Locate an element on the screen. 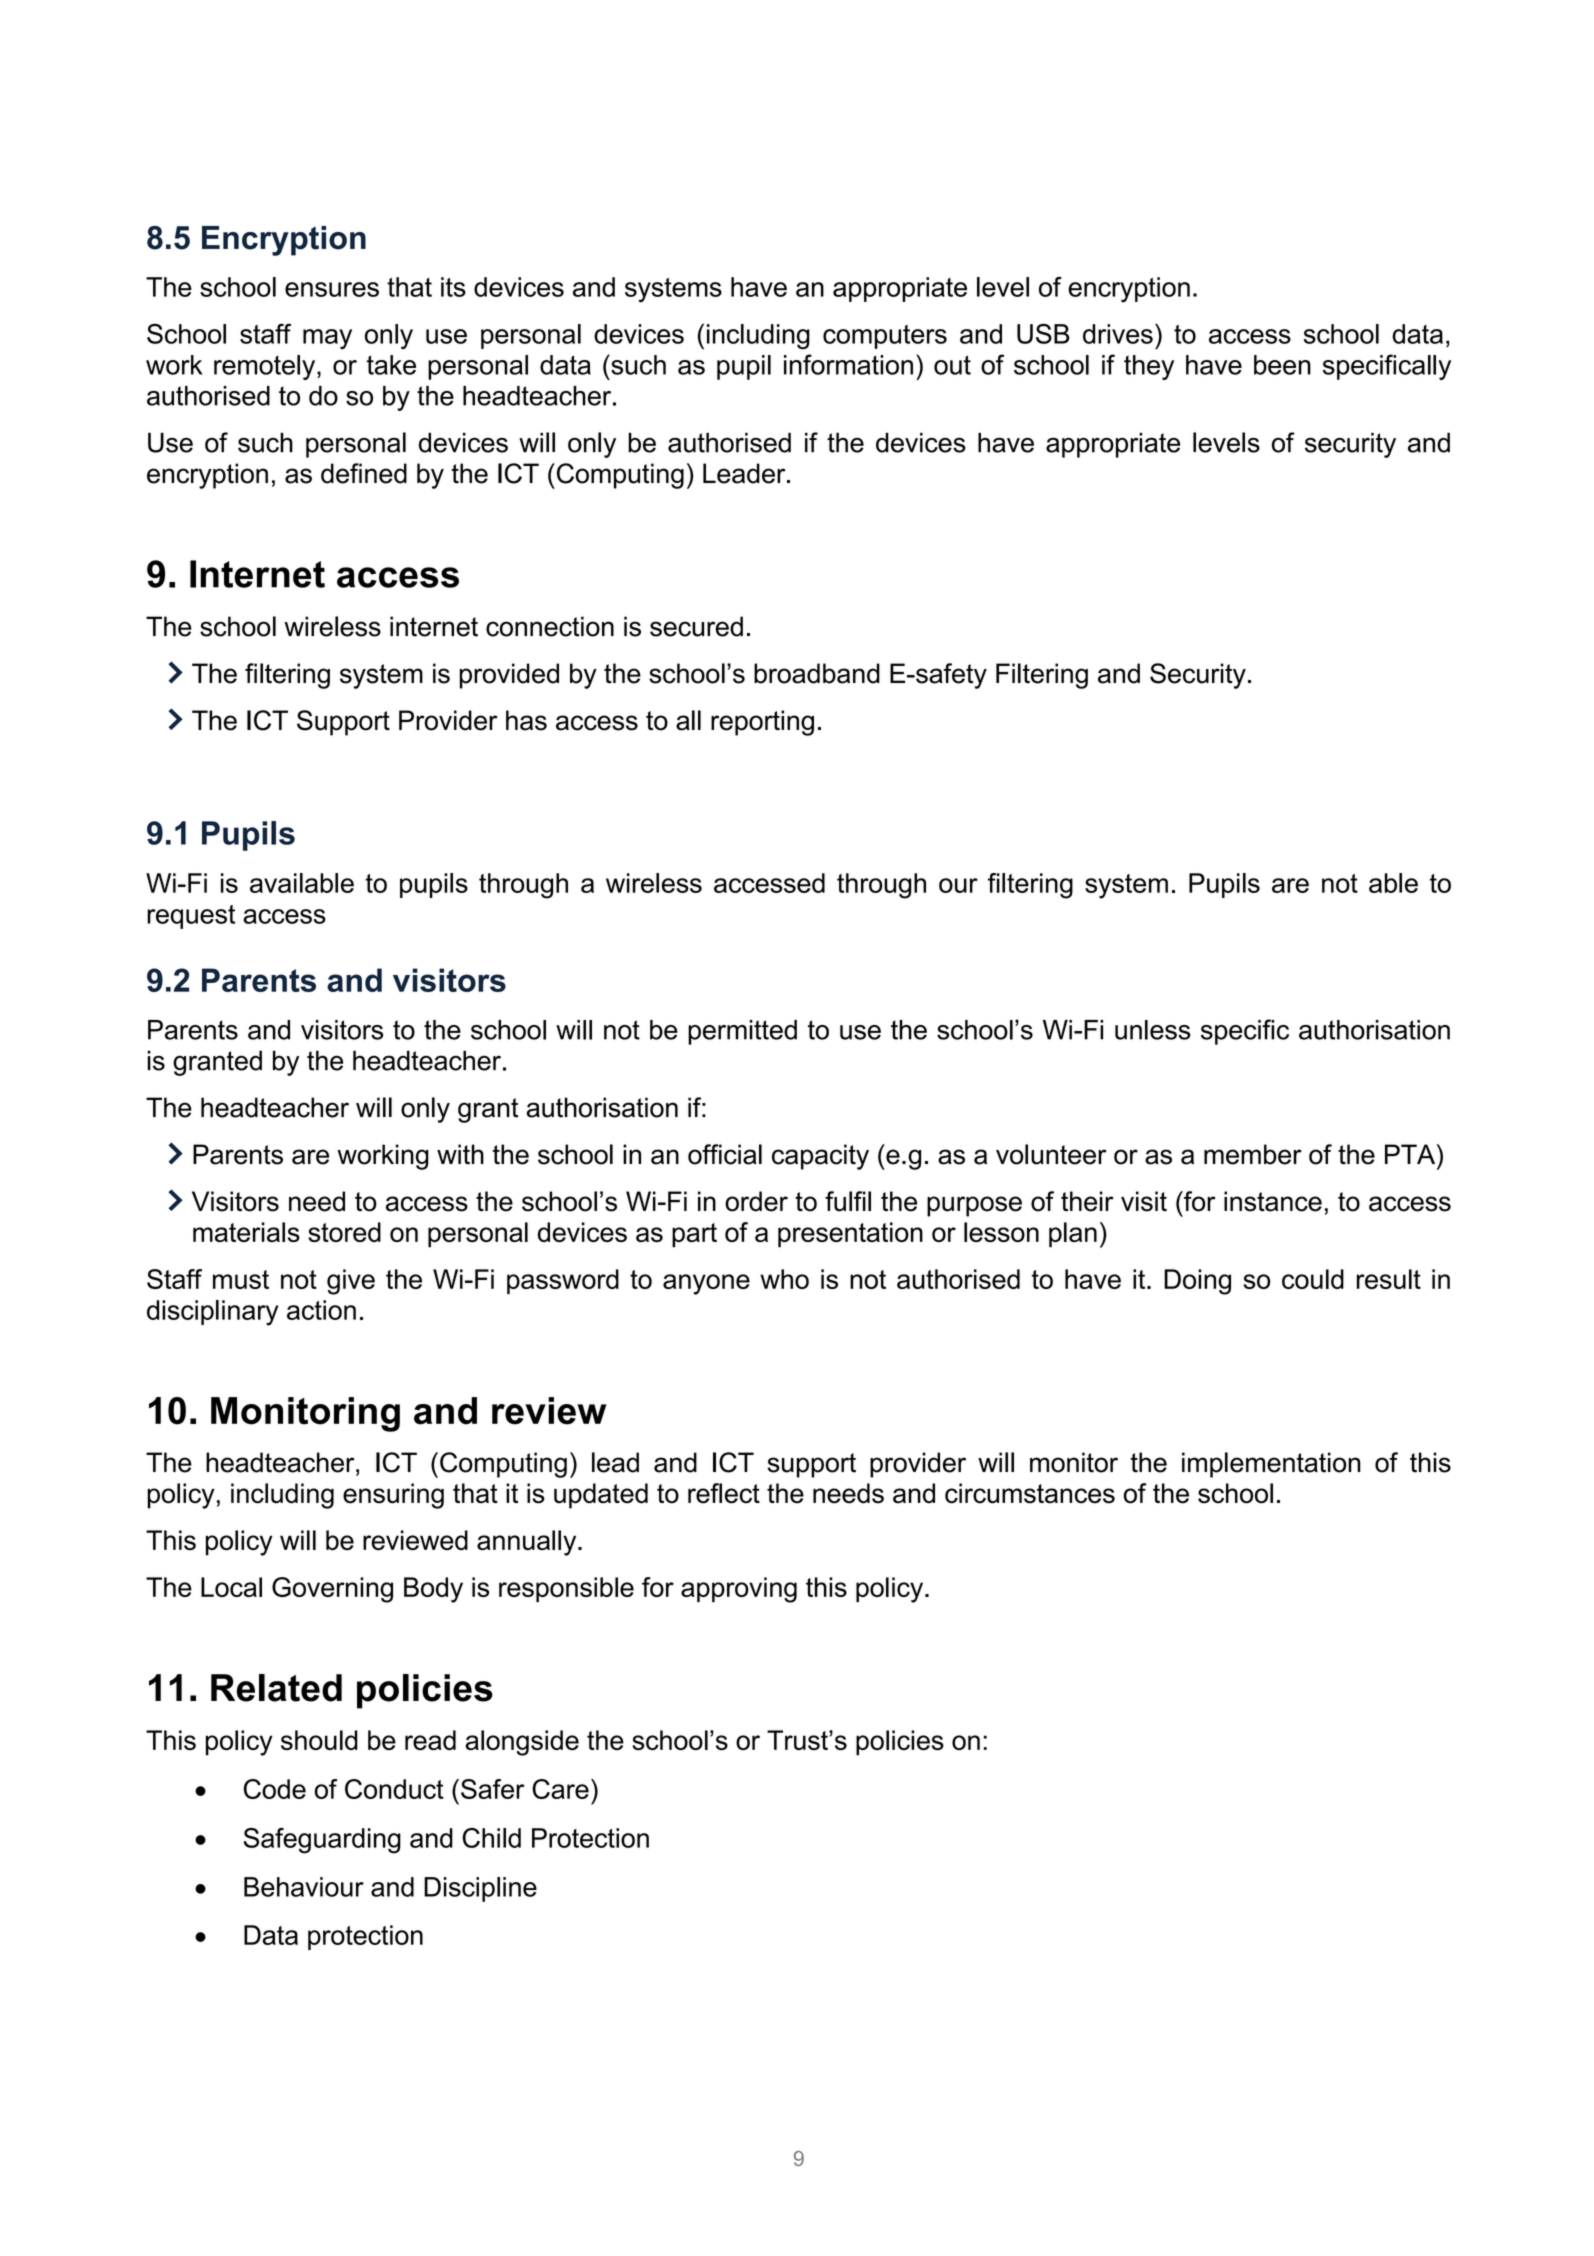 The height and width of the screenshot is (2256, 1594). member is located at coordinates (1253, 1154).
